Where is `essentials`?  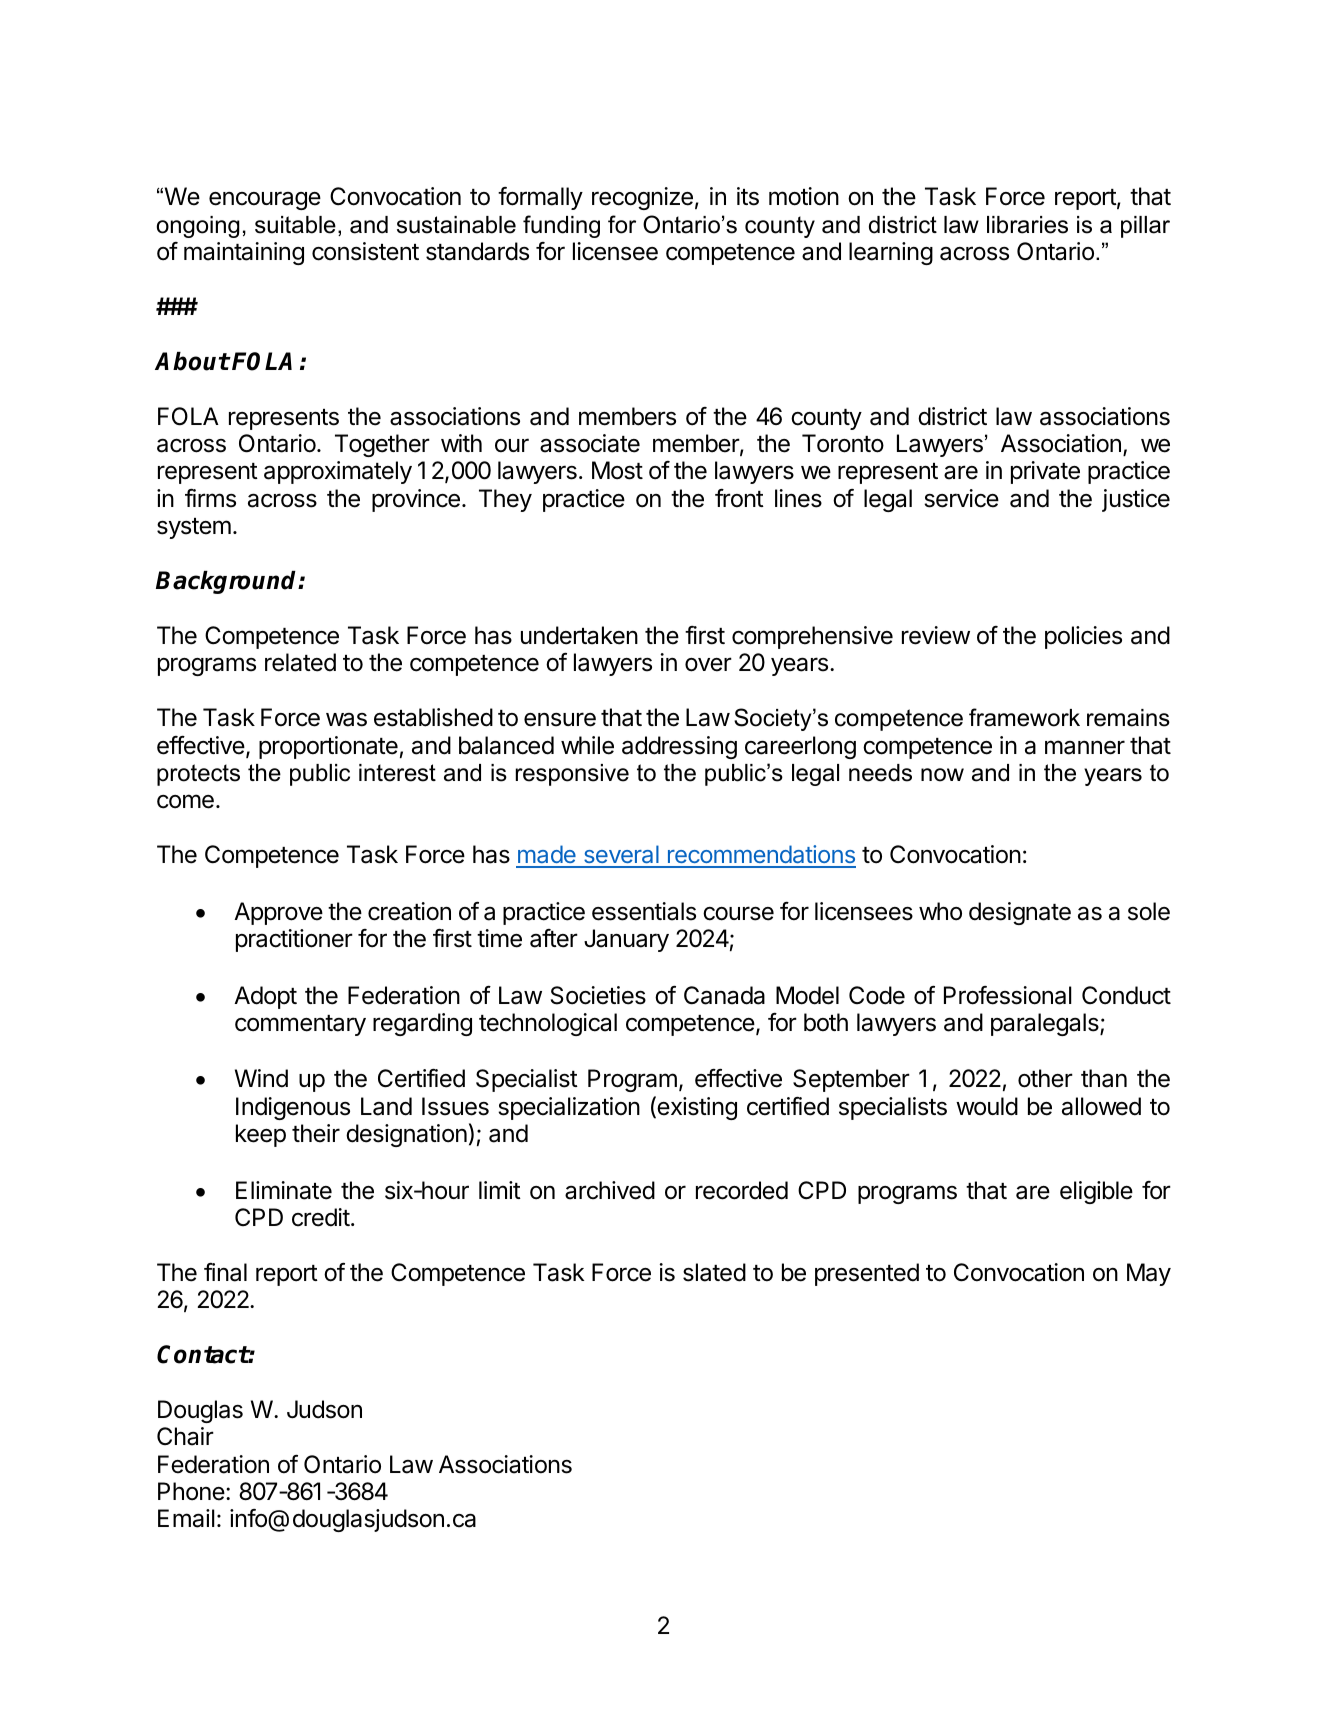 essentials is located at coordinates (644, 911).
